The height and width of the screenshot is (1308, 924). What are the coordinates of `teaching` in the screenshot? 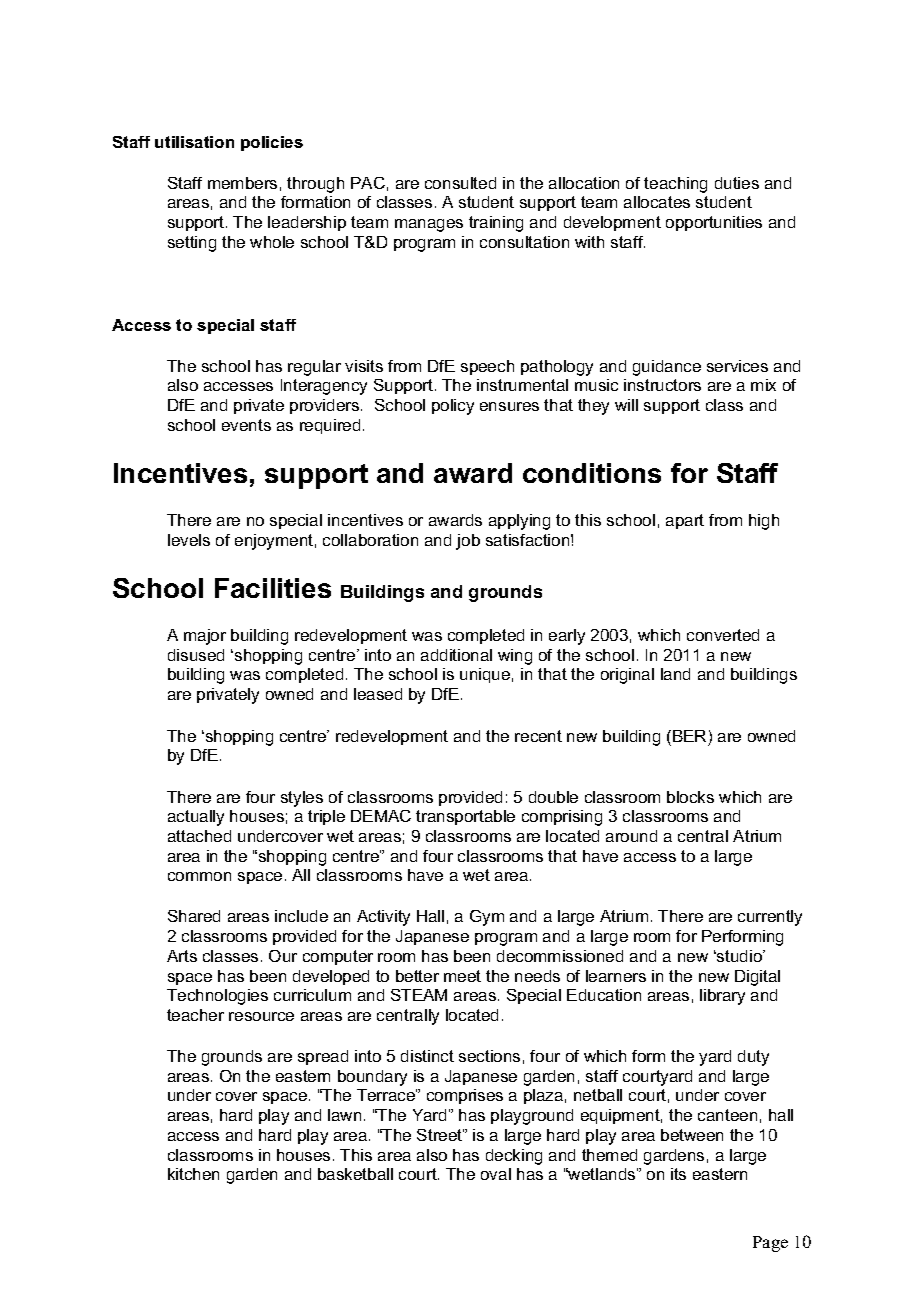 It's located at (675, 185).
